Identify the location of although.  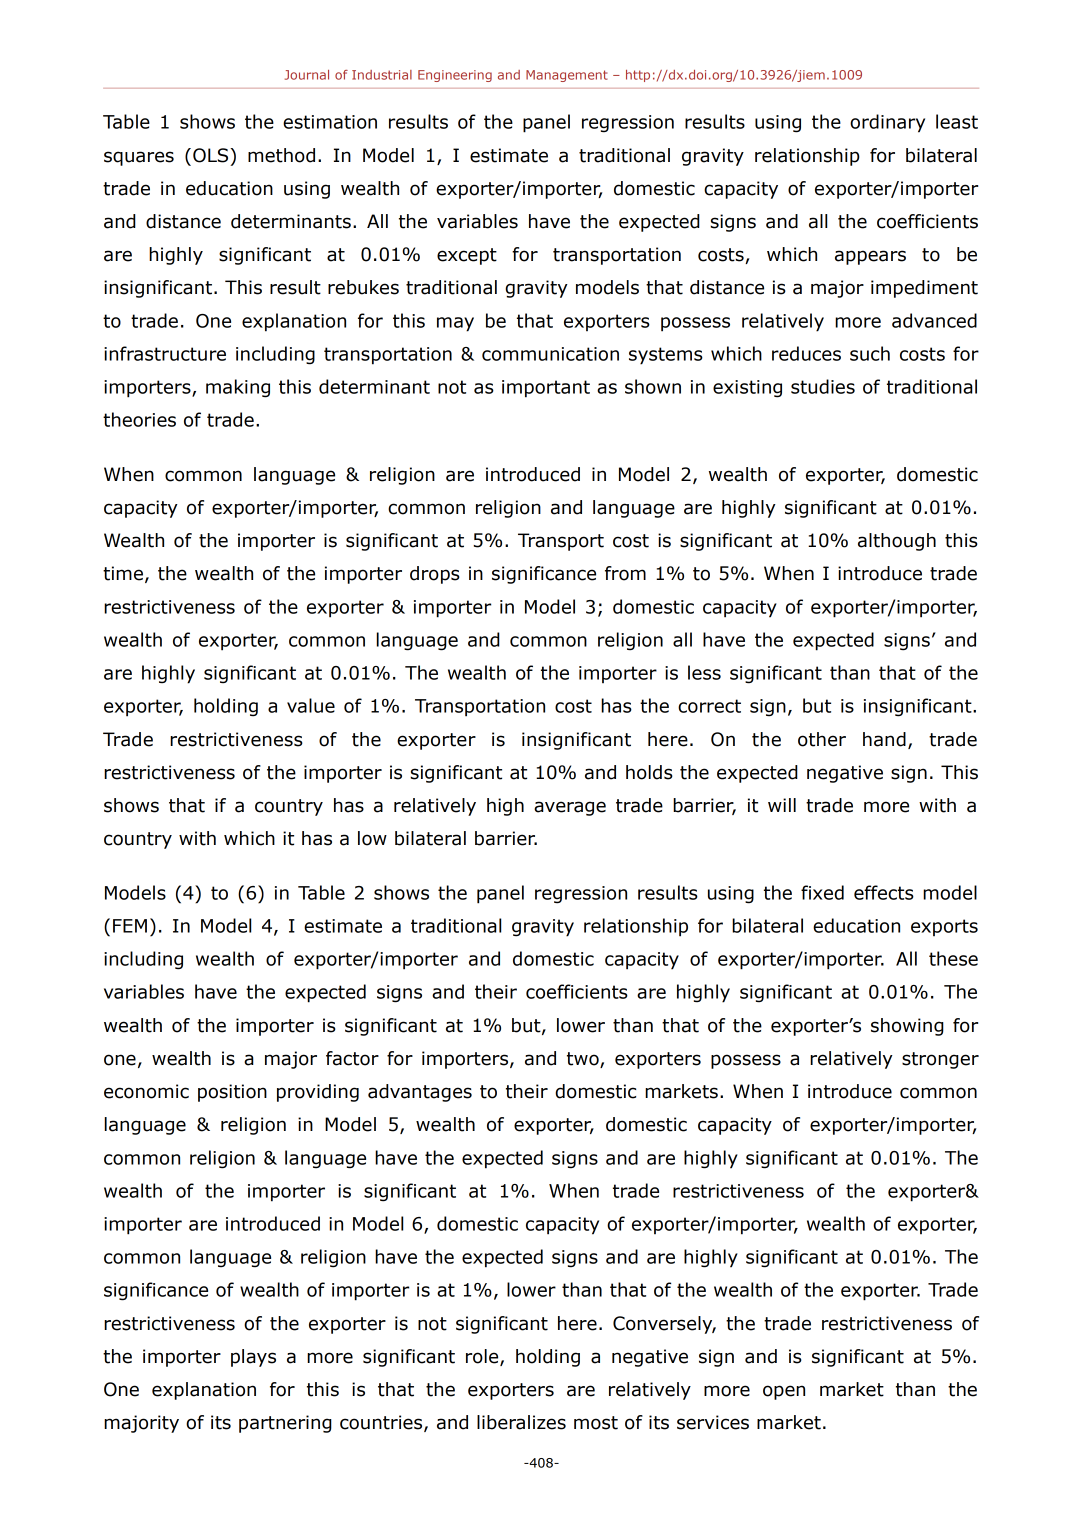
(897, 542).
